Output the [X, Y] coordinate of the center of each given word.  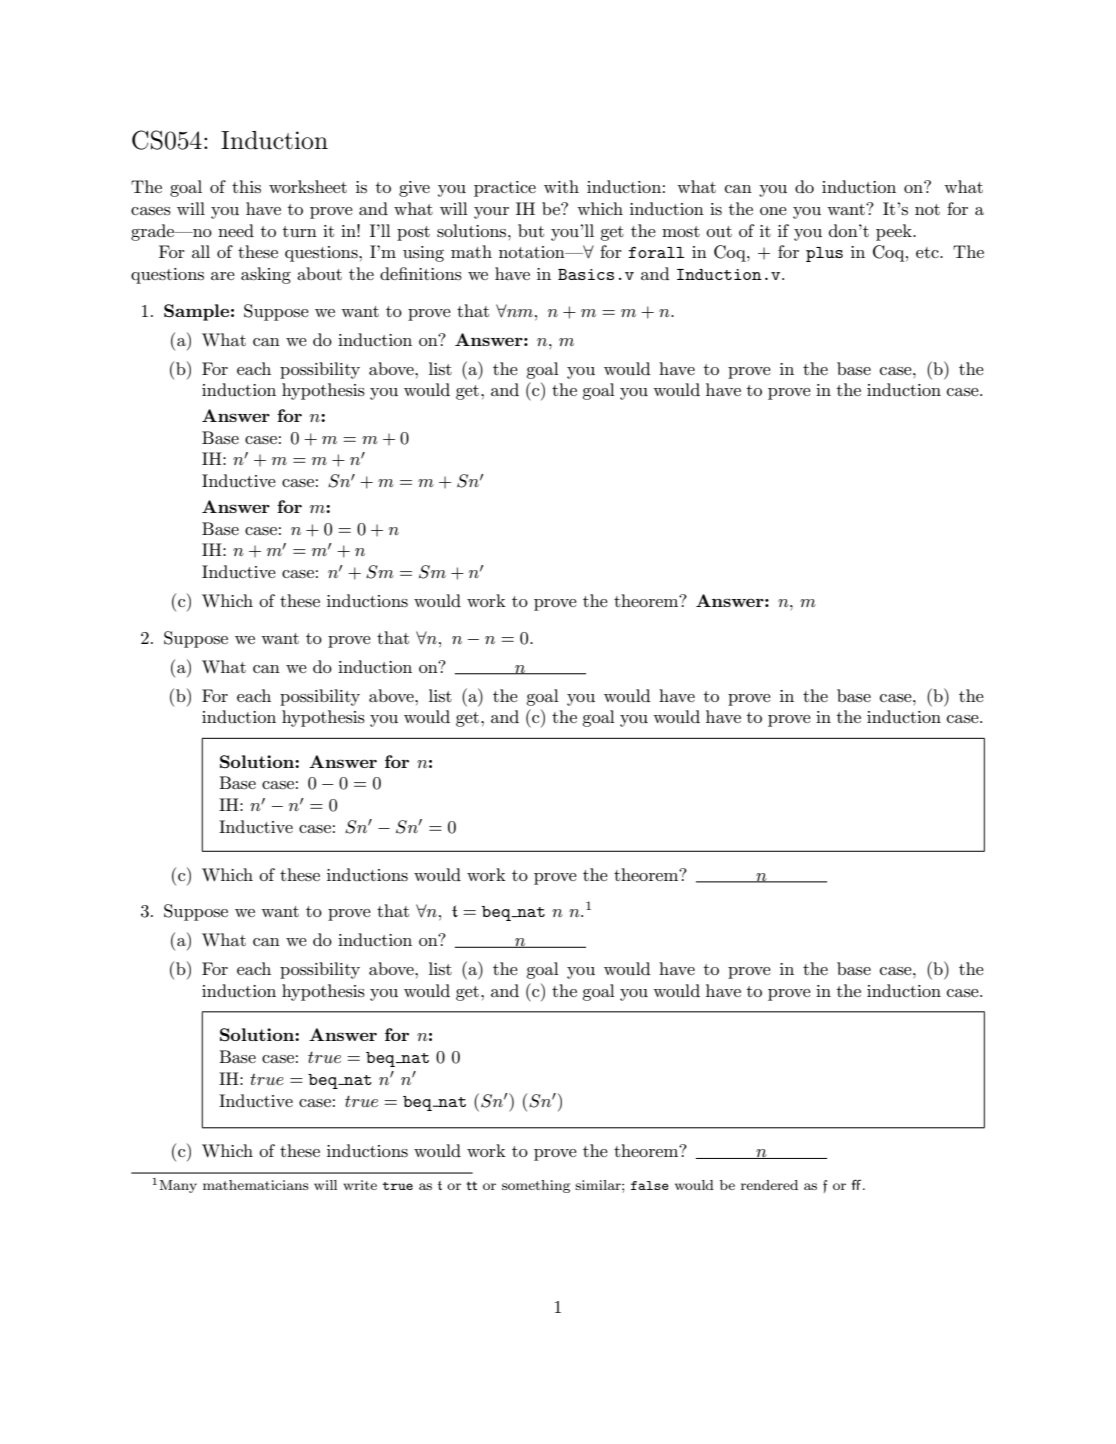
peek [895, 232]
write [360, 1185]
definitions [421, 274]
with [561, 186]
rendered [769, 1185]
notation [533, 252]
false [650, 1185]
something [536, 1186]
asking [266, 275]
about [319, 273]
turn [300, 231]
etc [928, 252]
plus [824, 254]
